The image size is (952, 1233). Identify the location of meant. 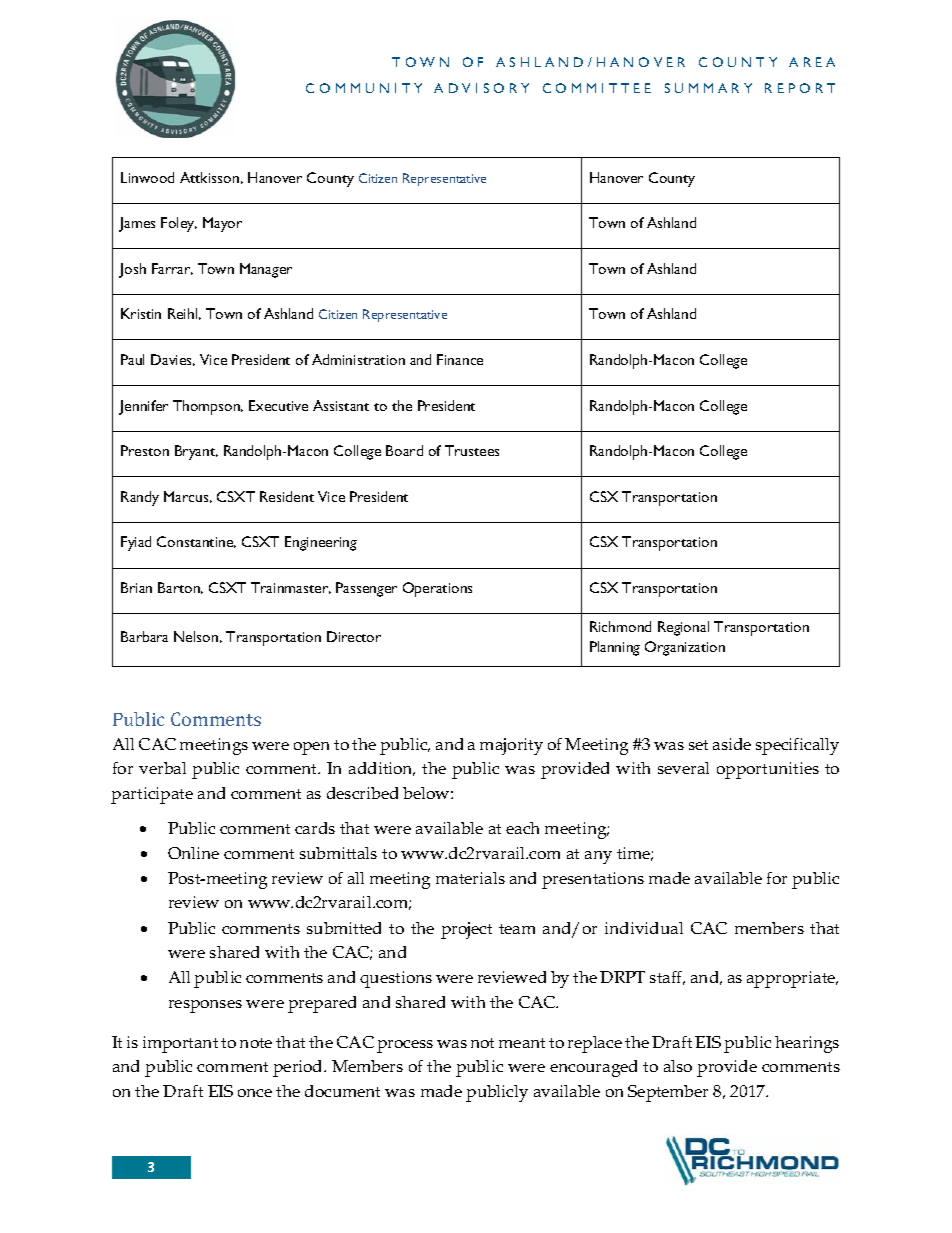
(522, 1043).
